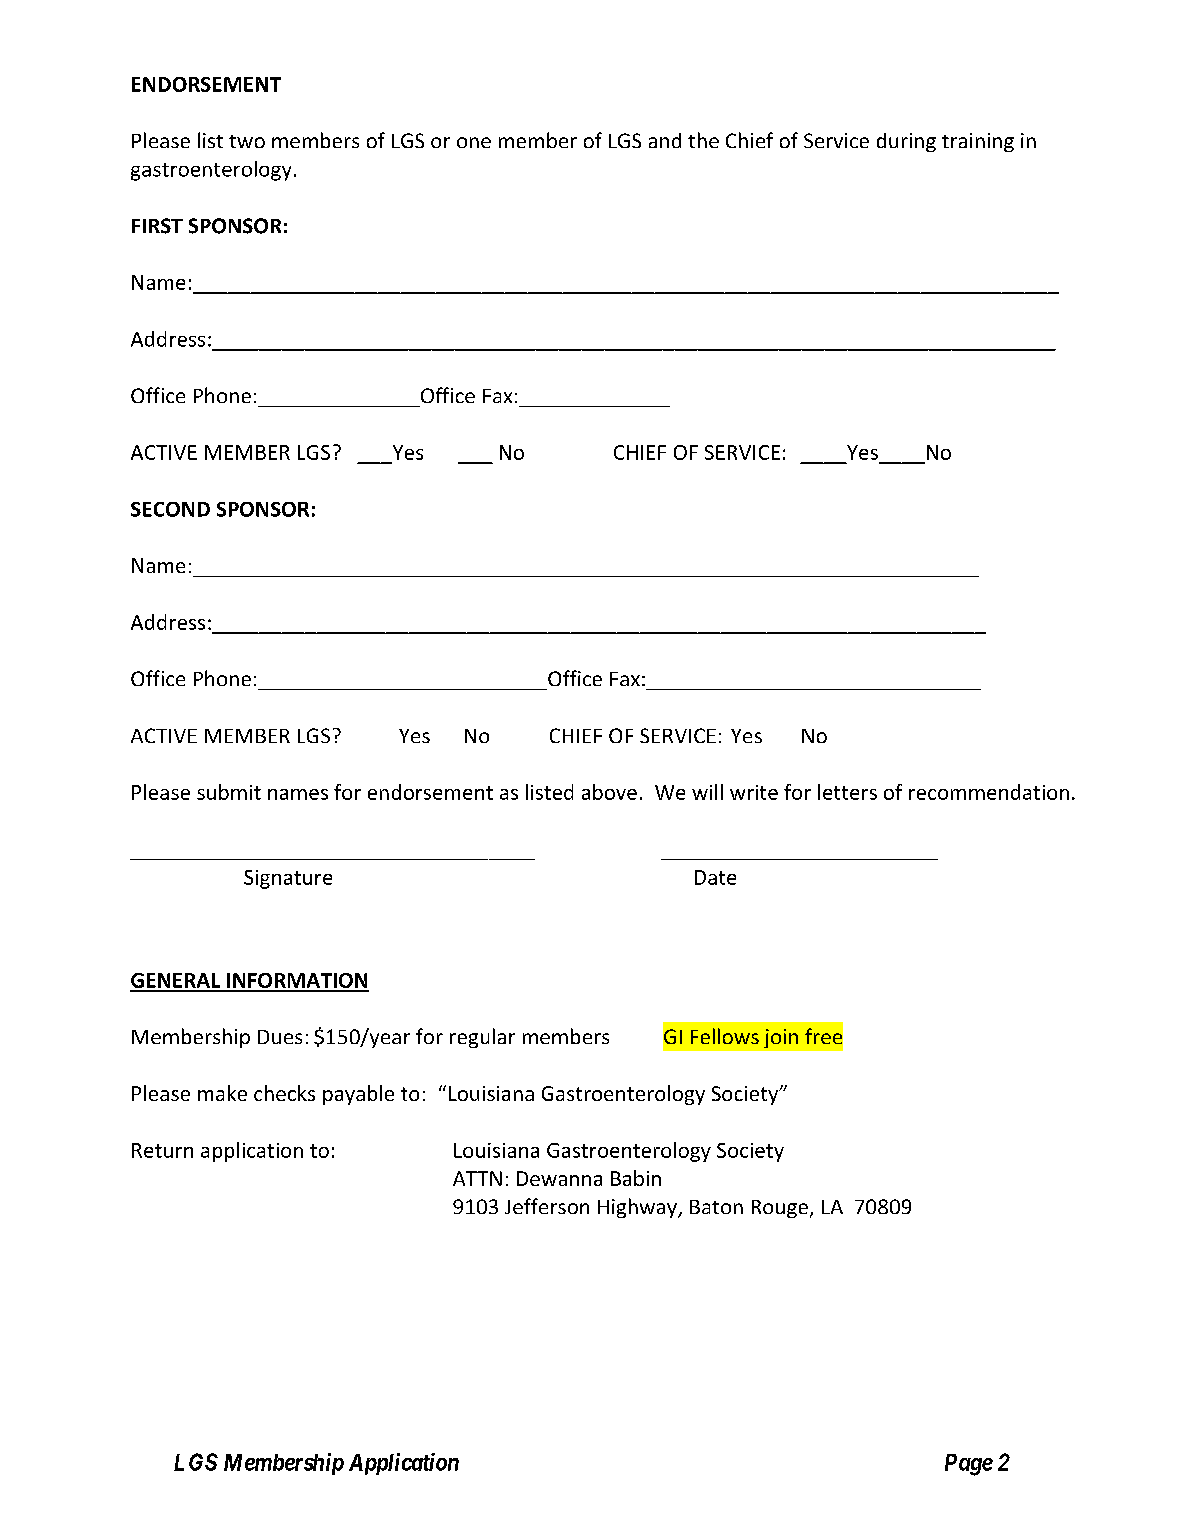  What do you see at coordinates (162, 1150) in the screenshot?
I see `Return` at bounding box center [162, 1150].
